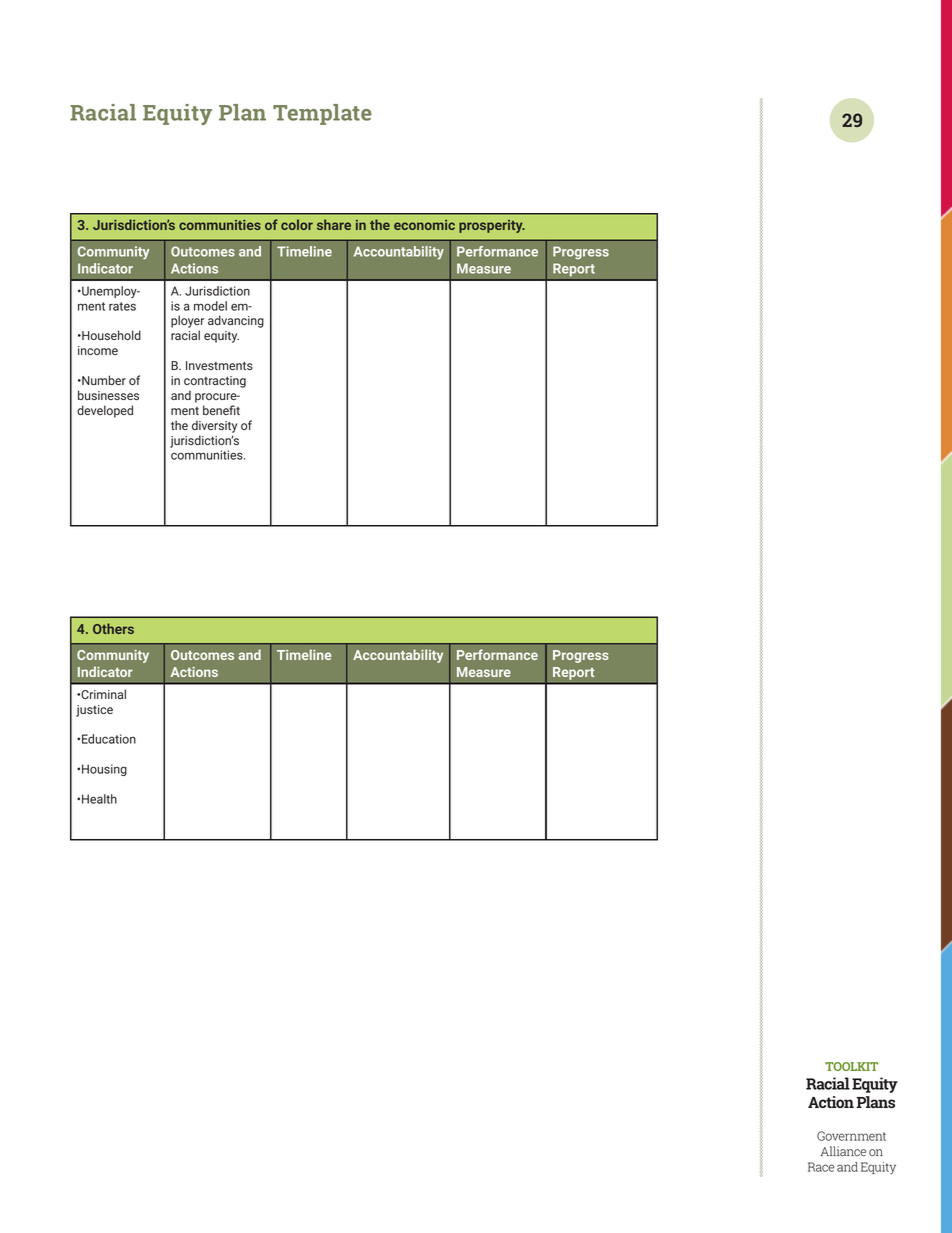 The image size is (952, 1233). Describe the element at coordinates (322, 114) in the image. I see `Template` at that location.
